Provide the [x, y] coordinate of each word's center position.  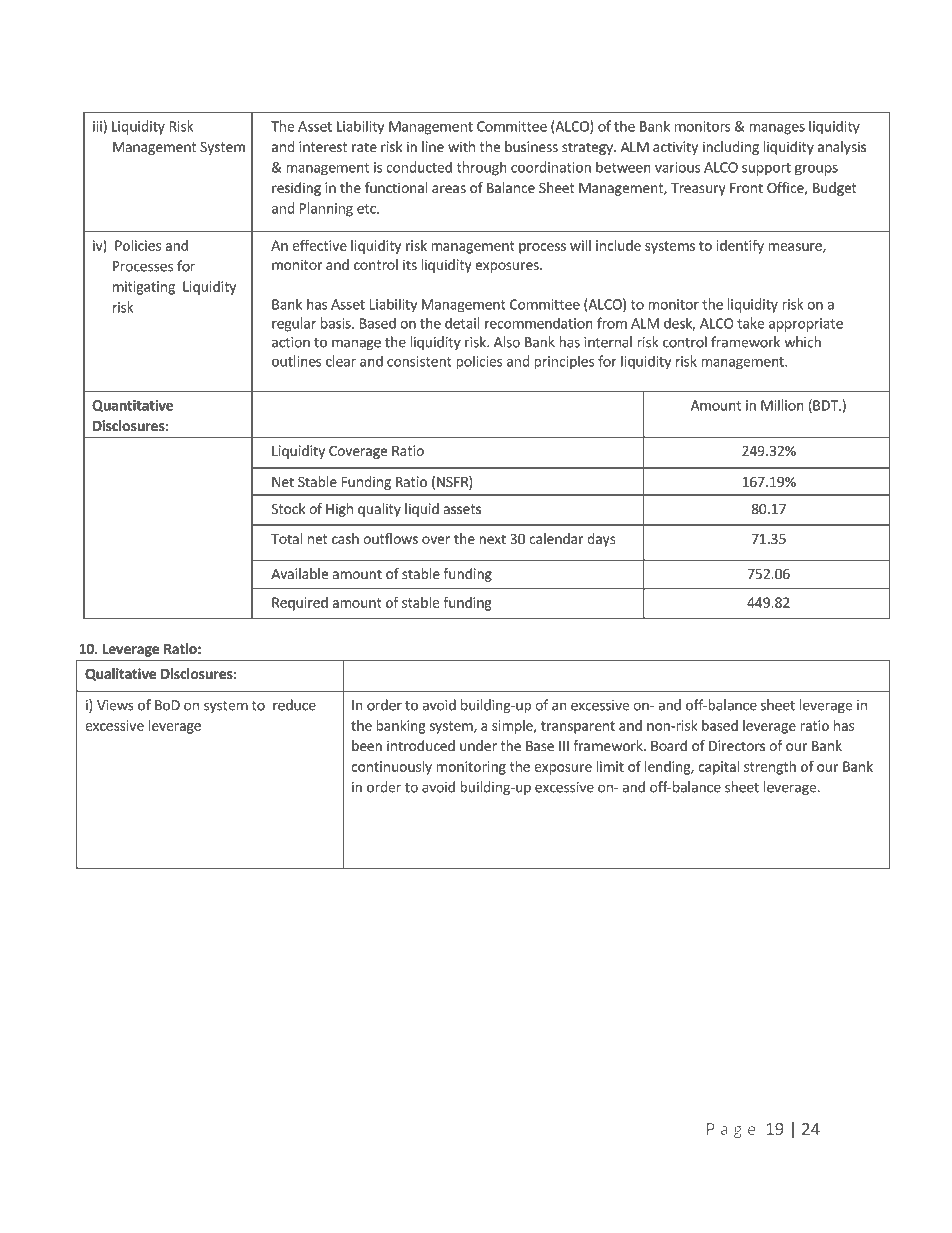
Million [782, 405]
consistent [419, 361]
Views [115, 705]
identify [740, 247]
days [601, 540]
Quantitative [132, 406]
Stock [288, 508]
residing [296, 189]
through [482, 168]
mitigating [144, 288]
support [766, 169]
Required [300, 604]
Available [299, 573]
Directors [737, 745]
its [410, 264]
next [492, 539]
